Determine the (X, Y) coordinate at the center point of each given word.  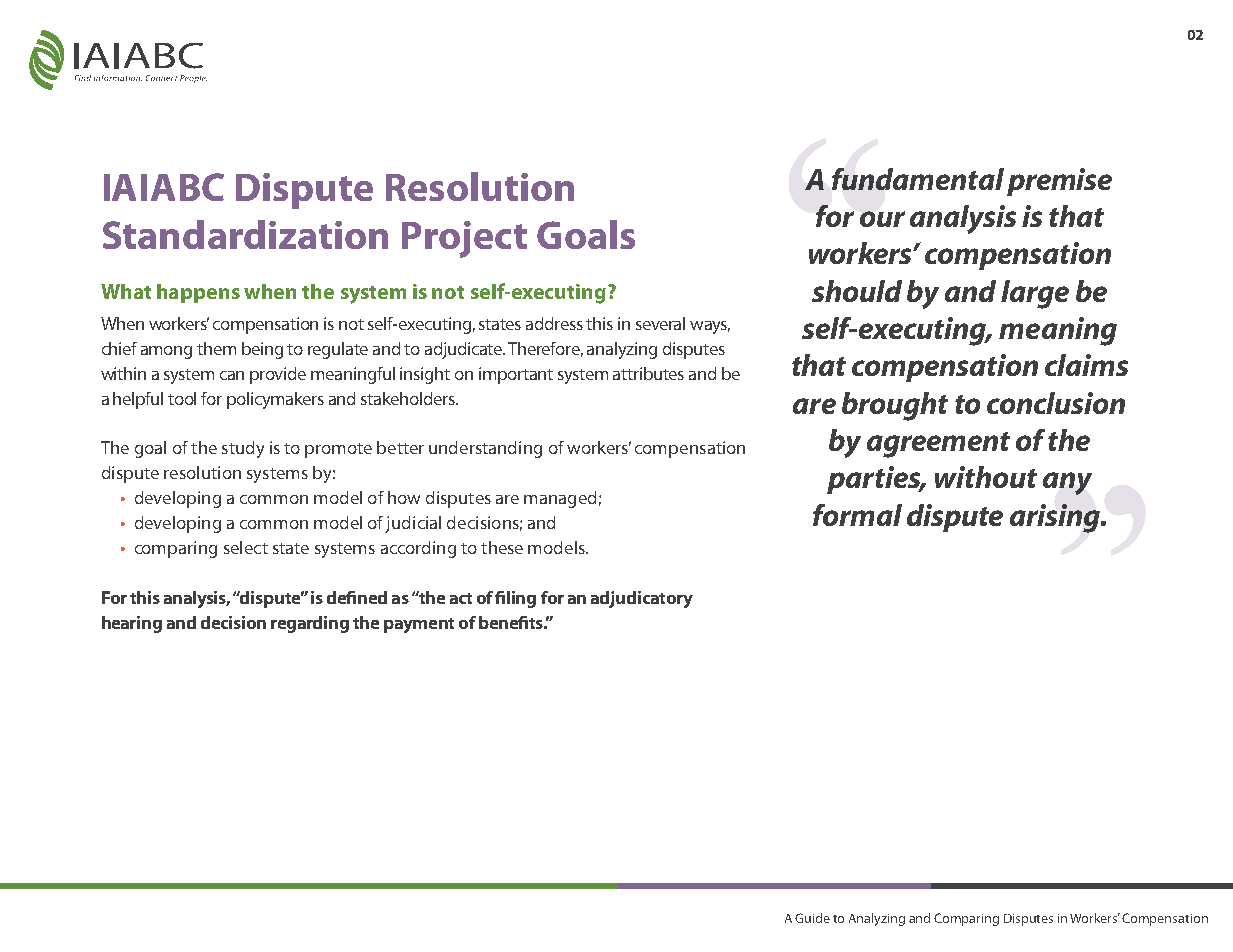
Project (464, 239)
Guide (812, 918)
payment (419, 625)
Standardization (245, 234)
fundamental (918, 179)
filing (515, 599)
